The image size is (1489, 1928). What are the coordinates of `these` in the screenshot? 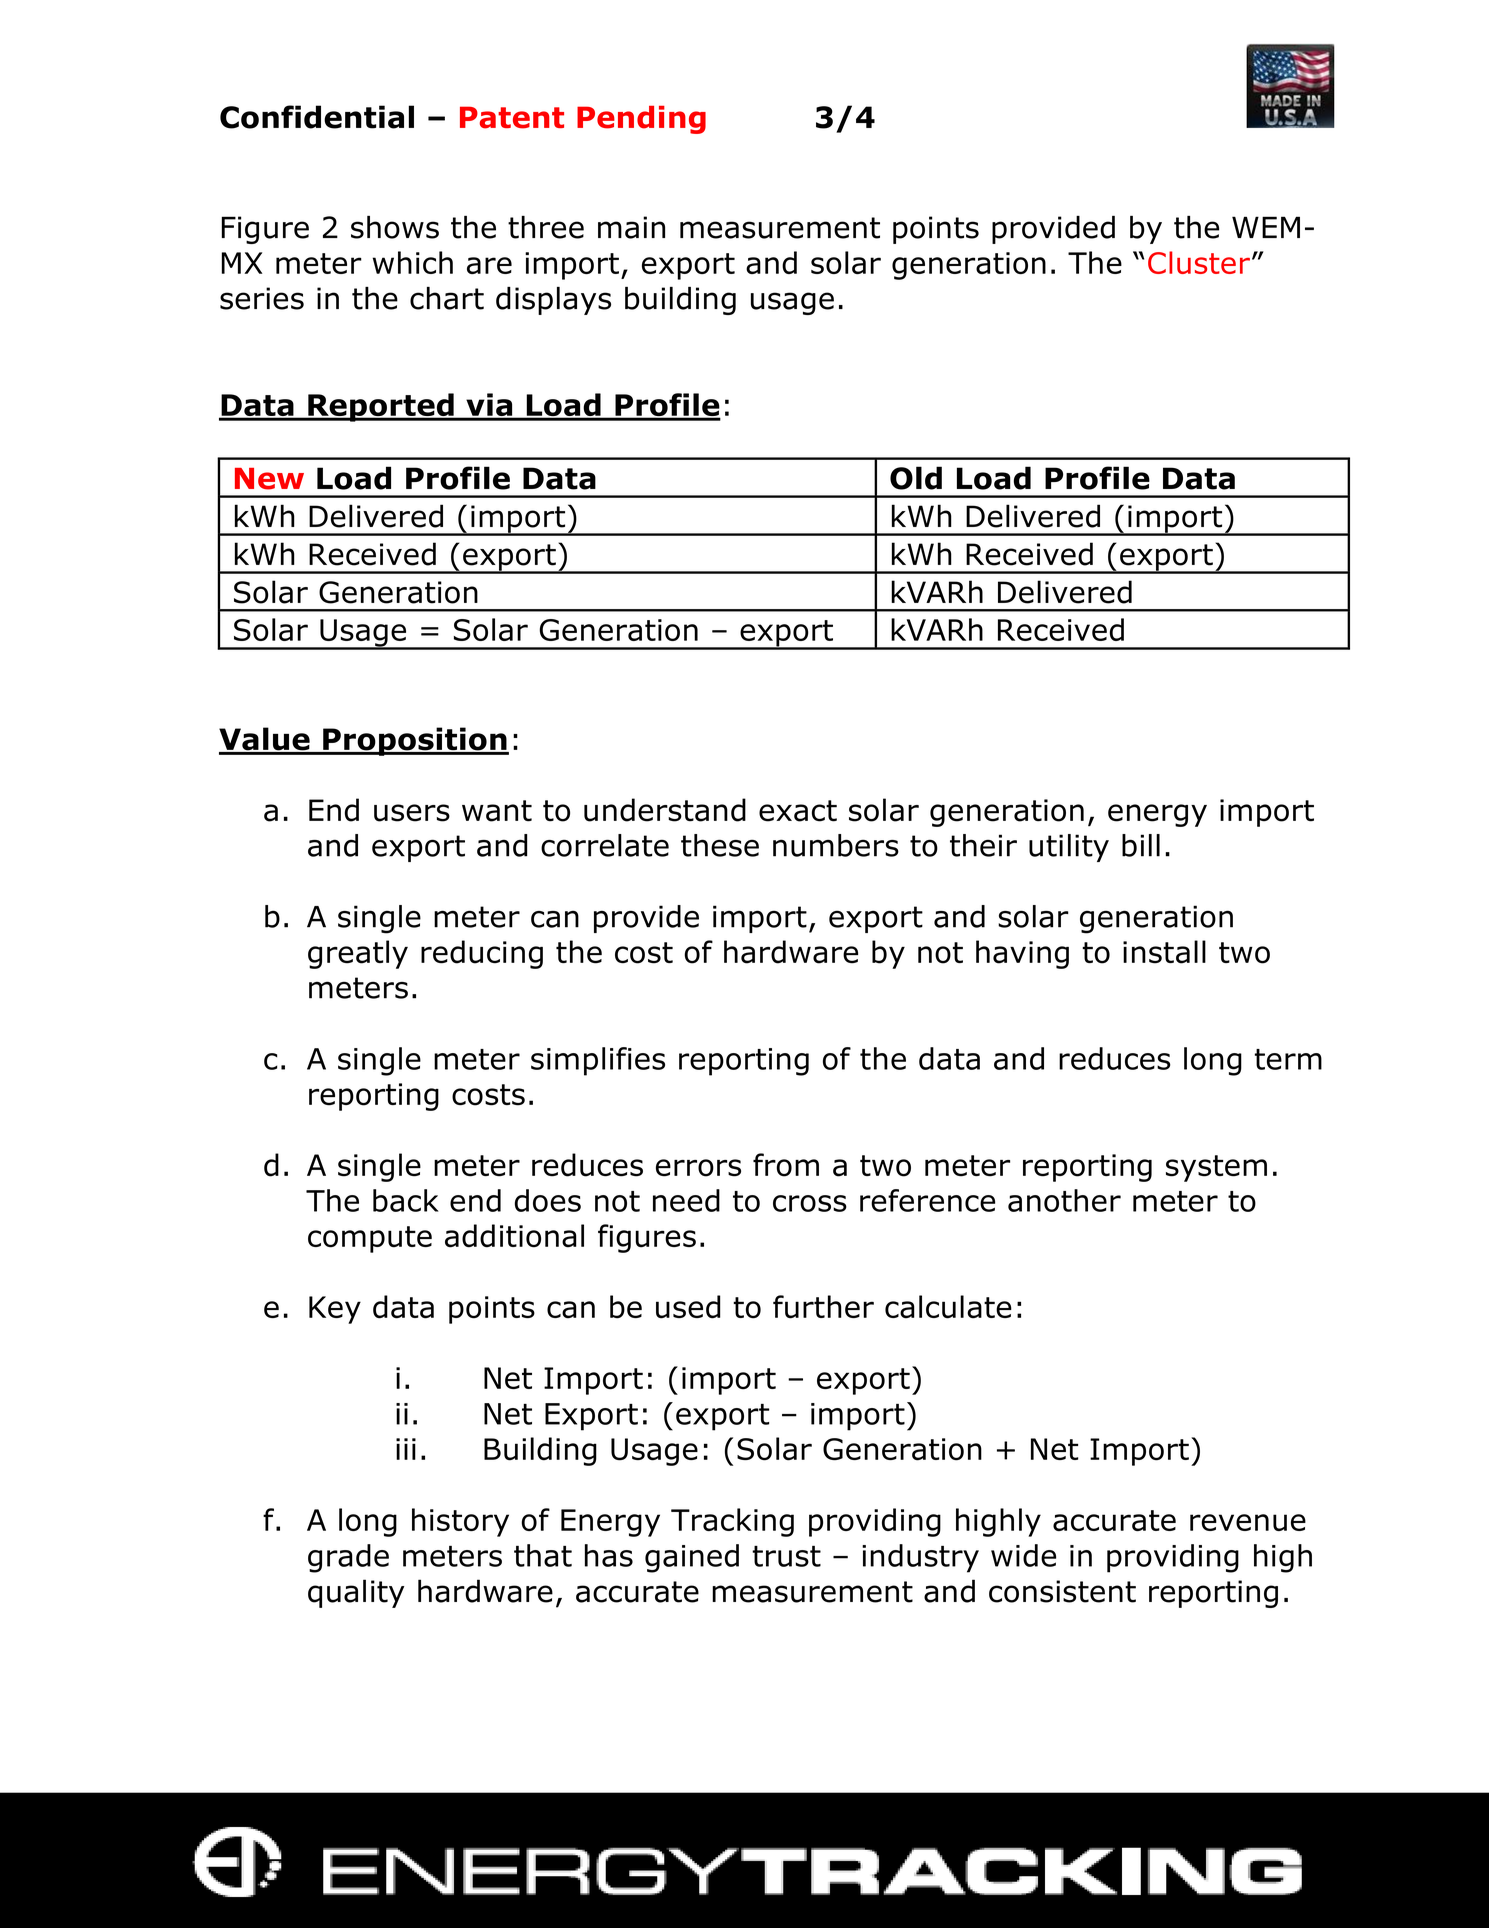 It's located at (720, 845).
